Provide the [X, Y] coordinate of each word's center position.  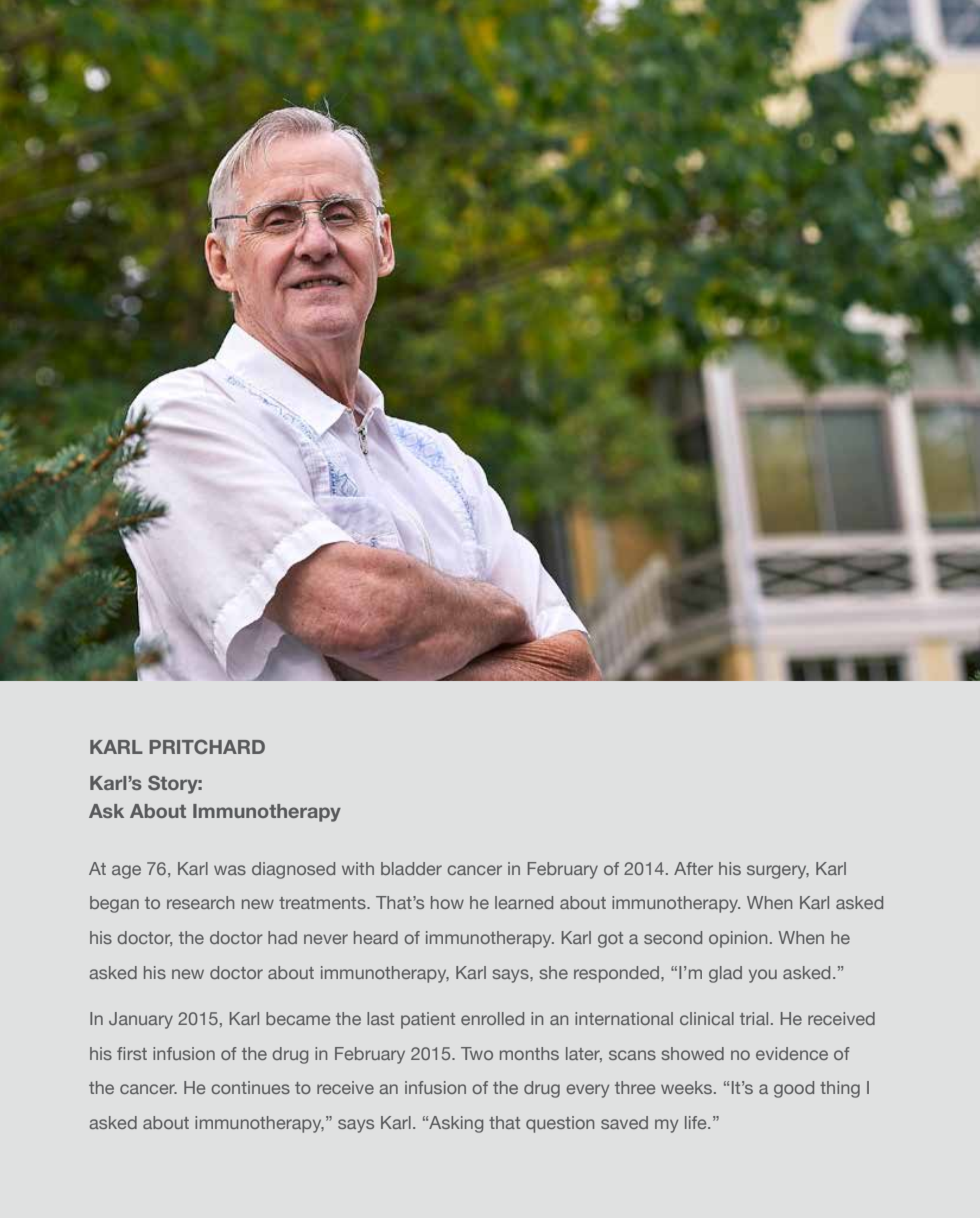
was [230, 870]
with [358, 868]
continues [250, 1087]
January [141, 1020]
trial [754, 1018]
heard [376, 937]
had [282, 937]
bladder [411, 868]
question [560, 1124]
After [693, 868]
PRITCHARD [207, 746]
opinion [738, 939]
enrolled [492, 1018]
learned [524, 902]
